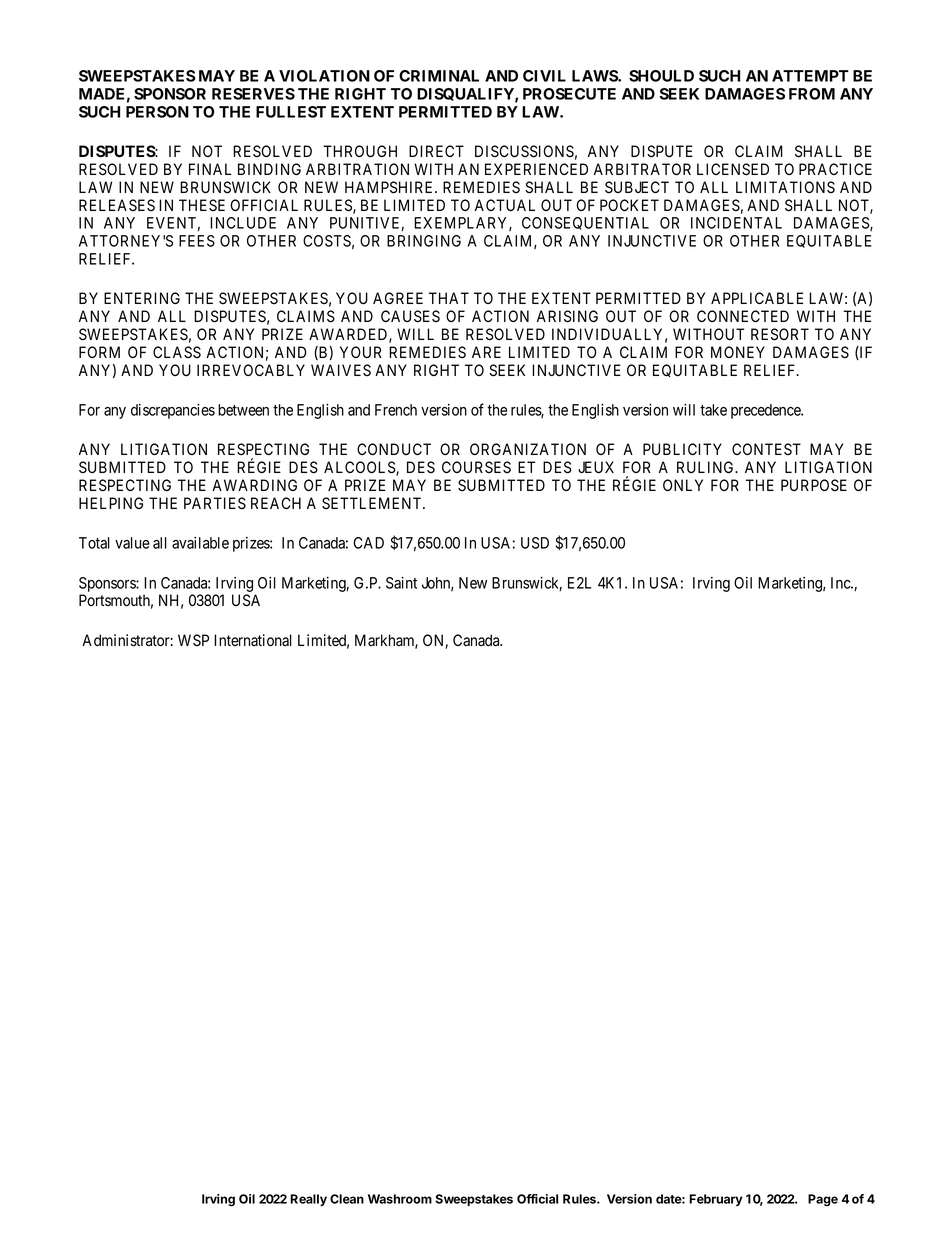 Image resolution: width=952 pixels, height=1233 pixels. Describe the element at coordinates (812, 94) in the page. I see `FROM` at that location.
